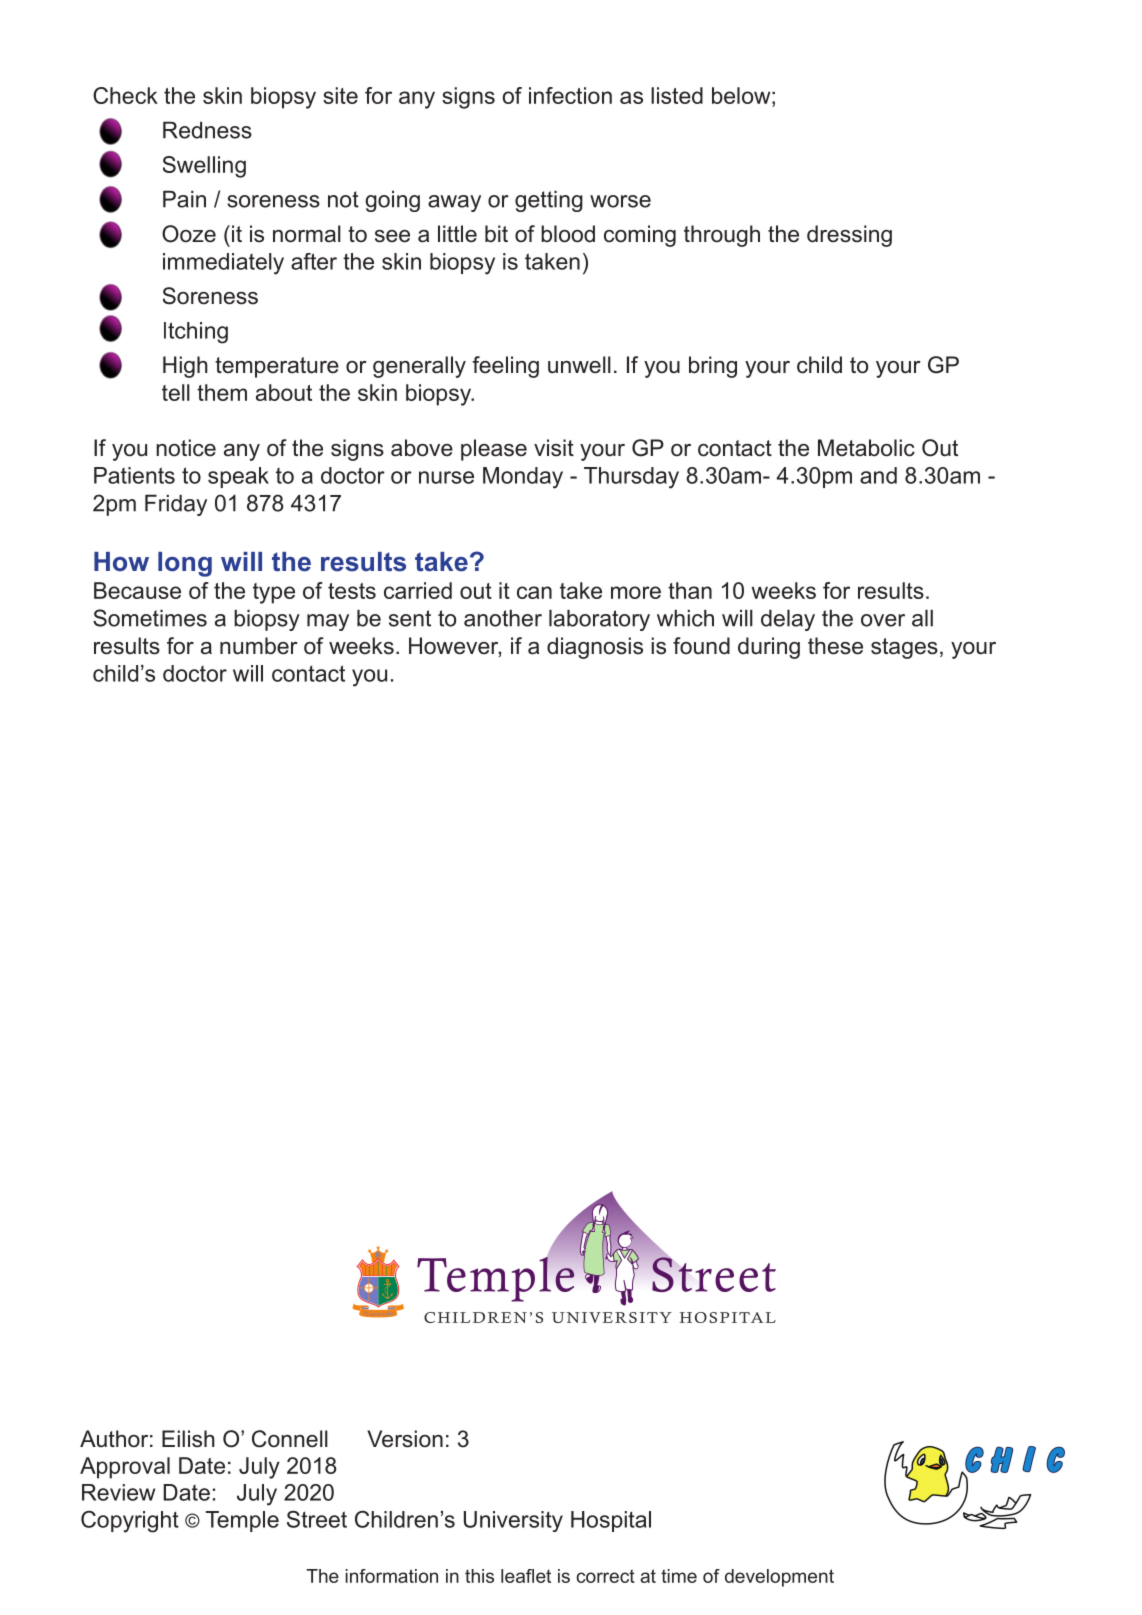  Describe the element at coordinates (207, 130) in the page. I see `Redness` at that location.
